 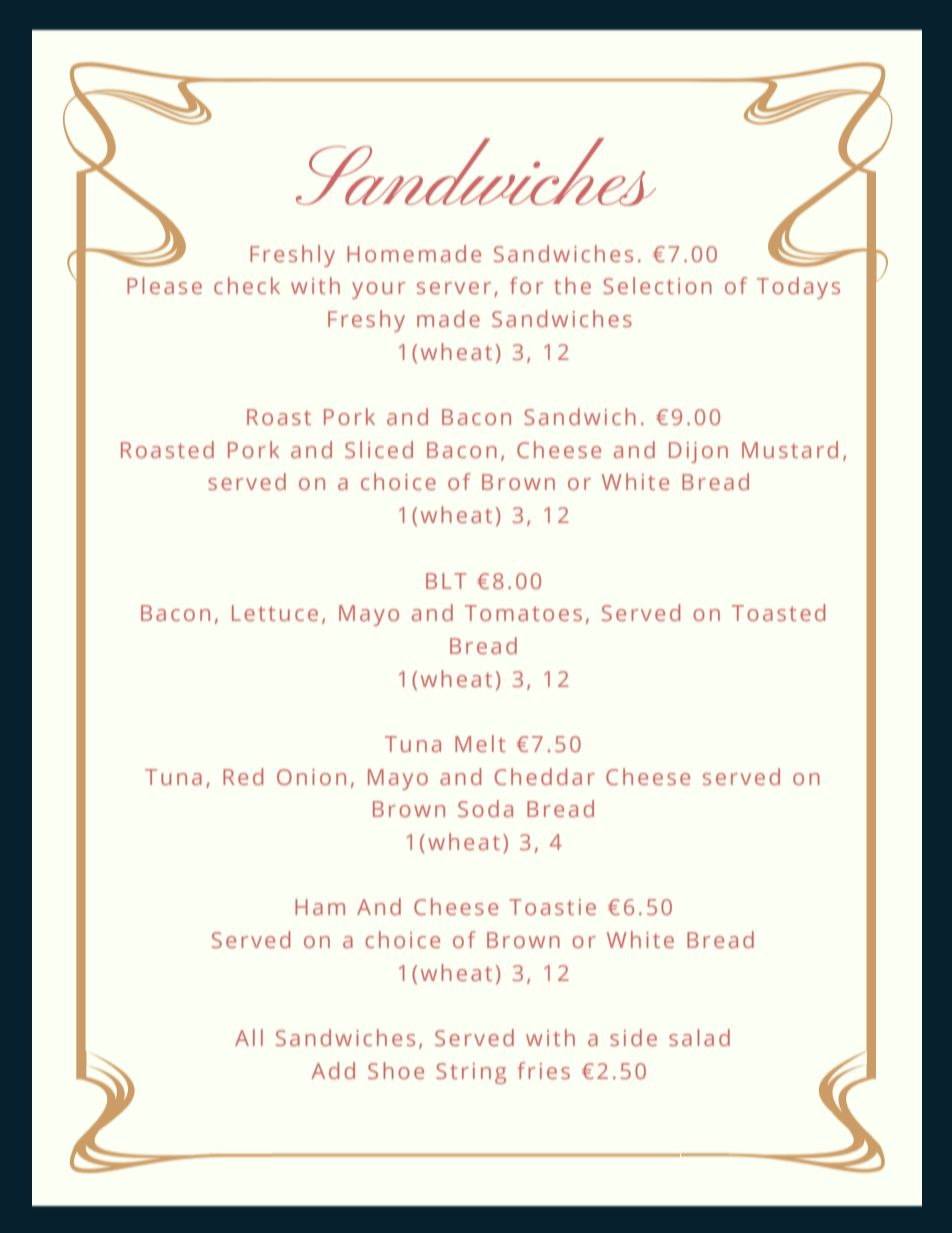 I want to click on Cheddar, so click(x=545, y=776).
